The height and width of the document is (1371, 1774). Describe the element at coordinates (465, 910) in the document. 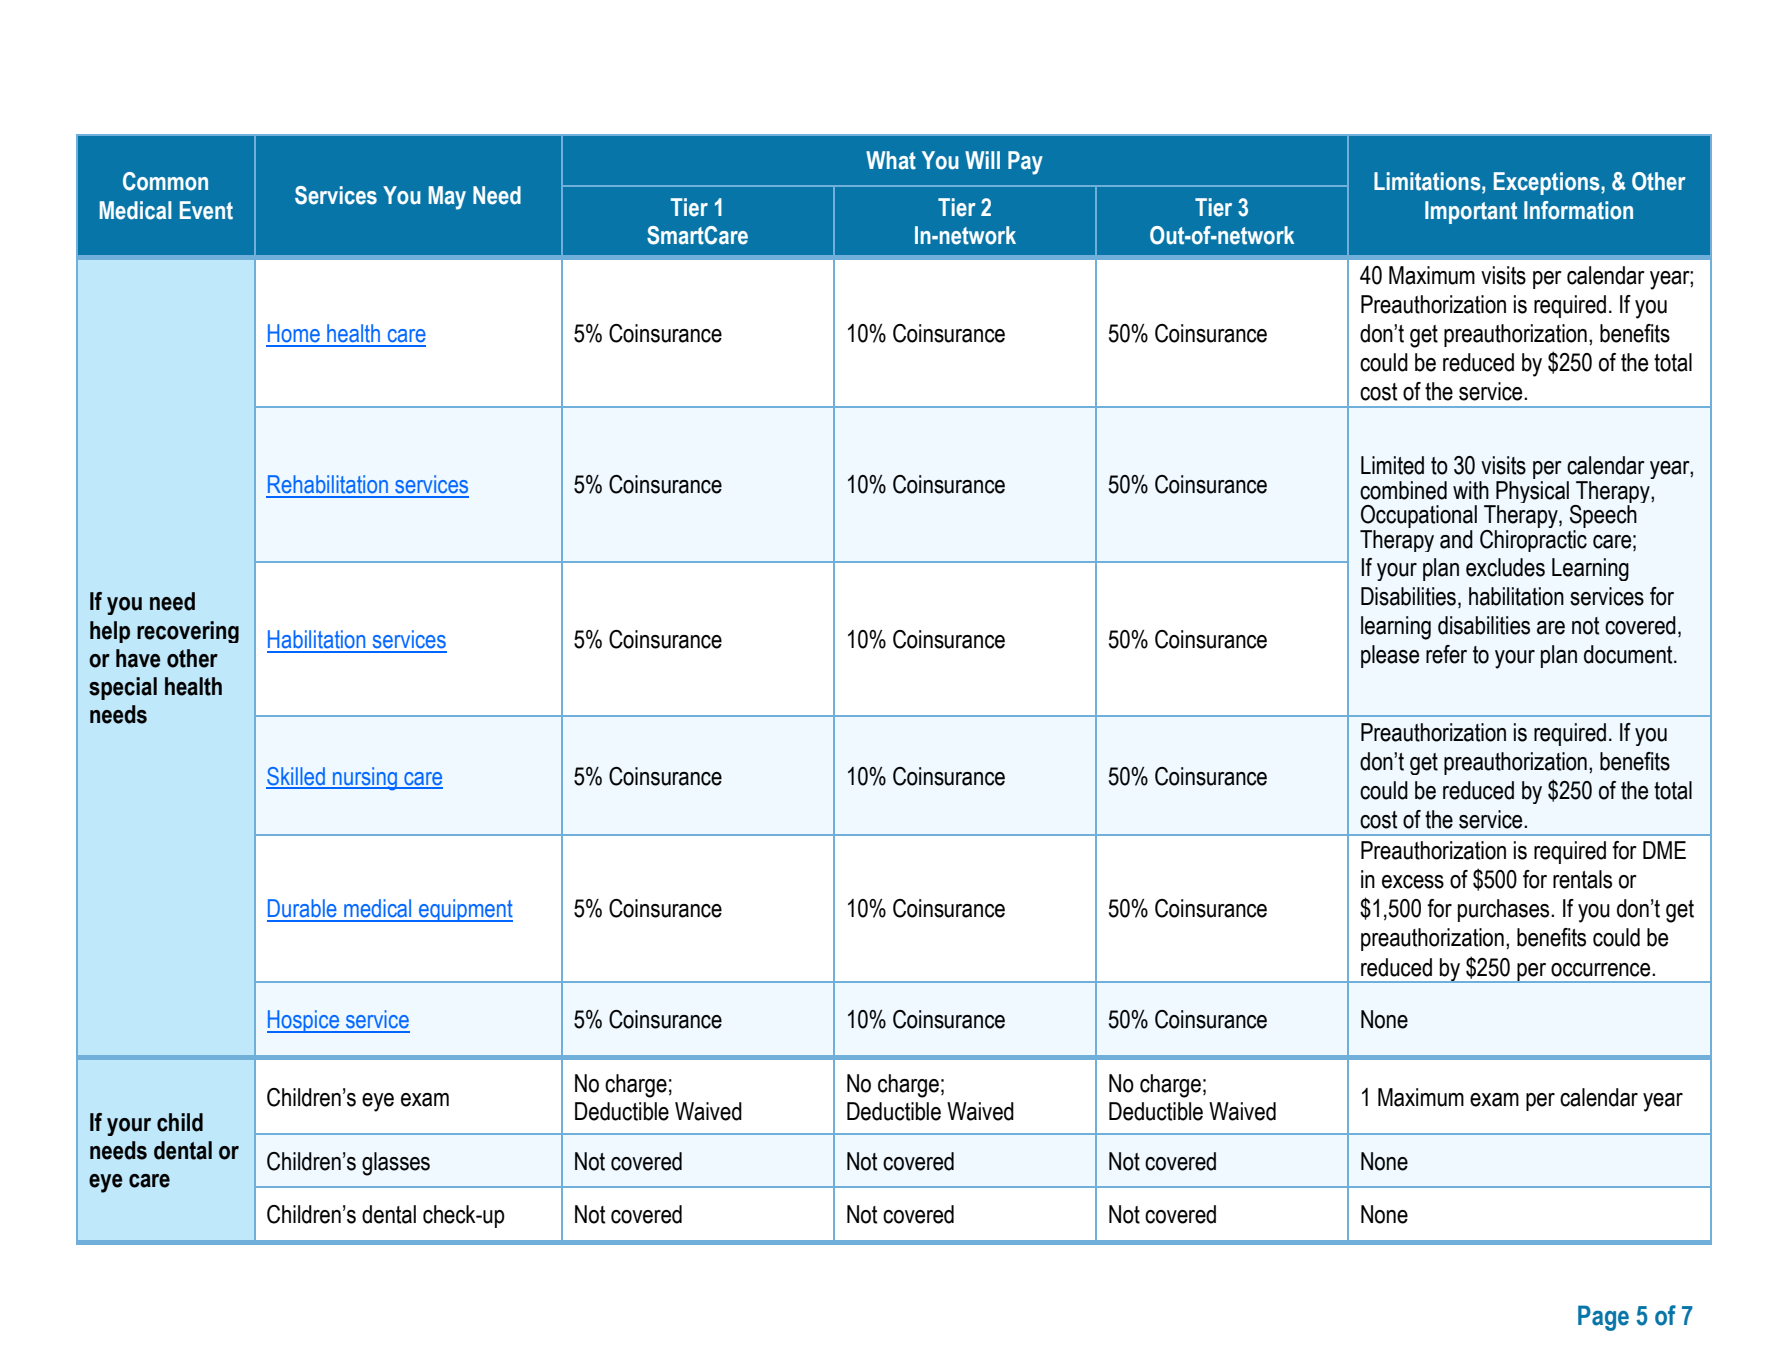

I see `equipment` at that location.
